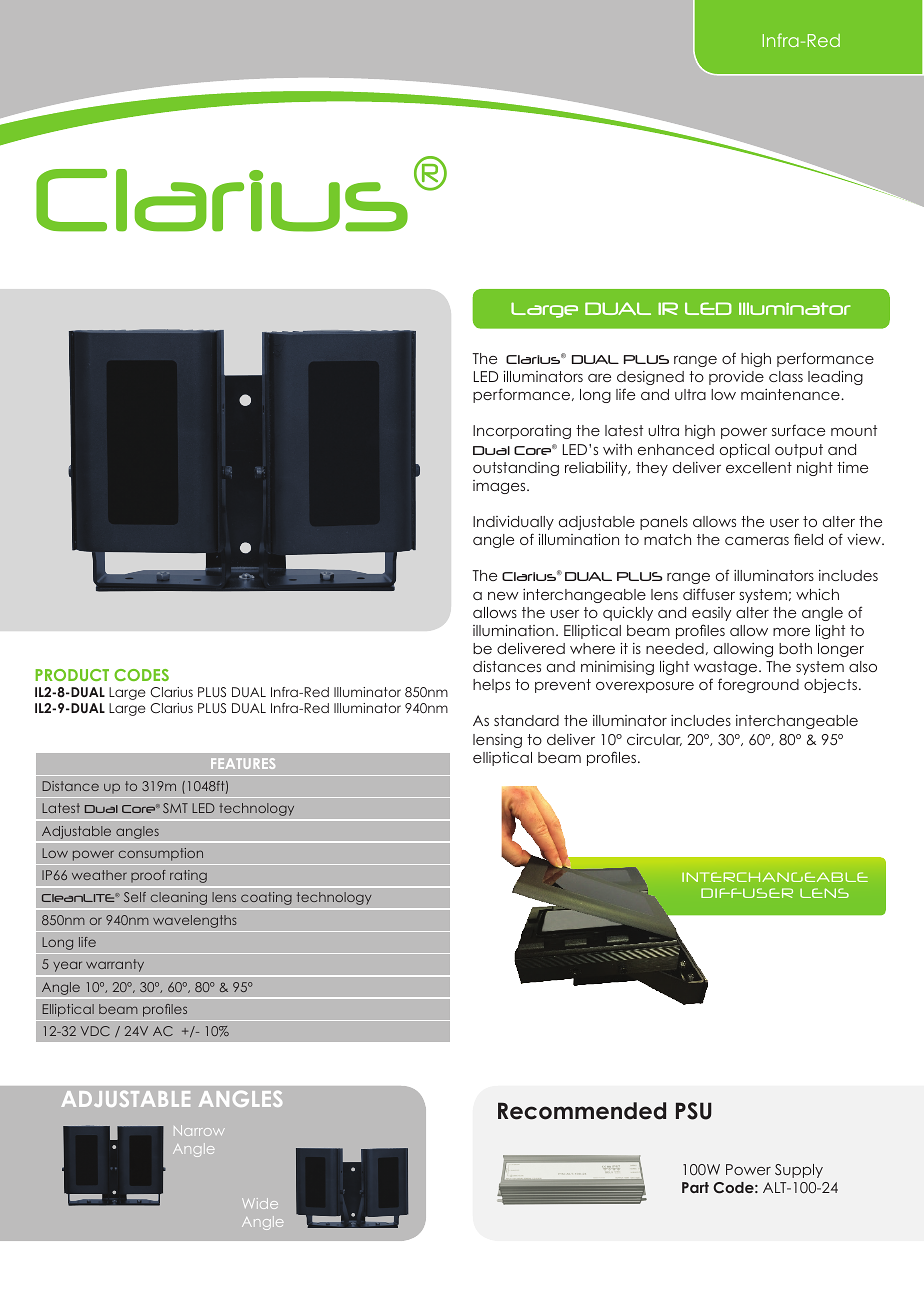 The width and height of the screenshot is (924, 1297). What do you see at coordinates (491, 686) in the screenshot?
I see `helps` at bounding box center [491, 686].
